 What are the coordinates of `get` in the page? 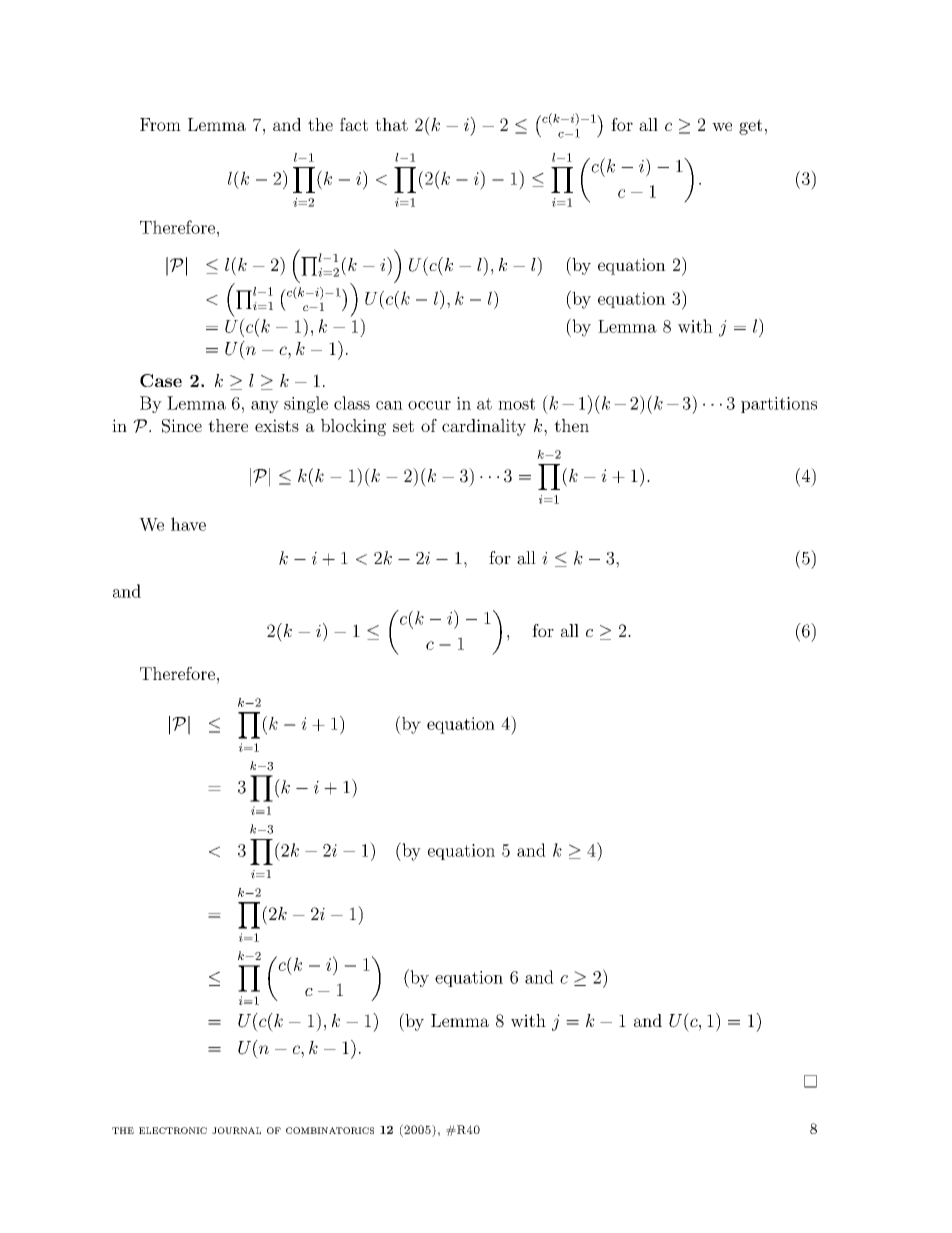 It's located at (750, 127).
